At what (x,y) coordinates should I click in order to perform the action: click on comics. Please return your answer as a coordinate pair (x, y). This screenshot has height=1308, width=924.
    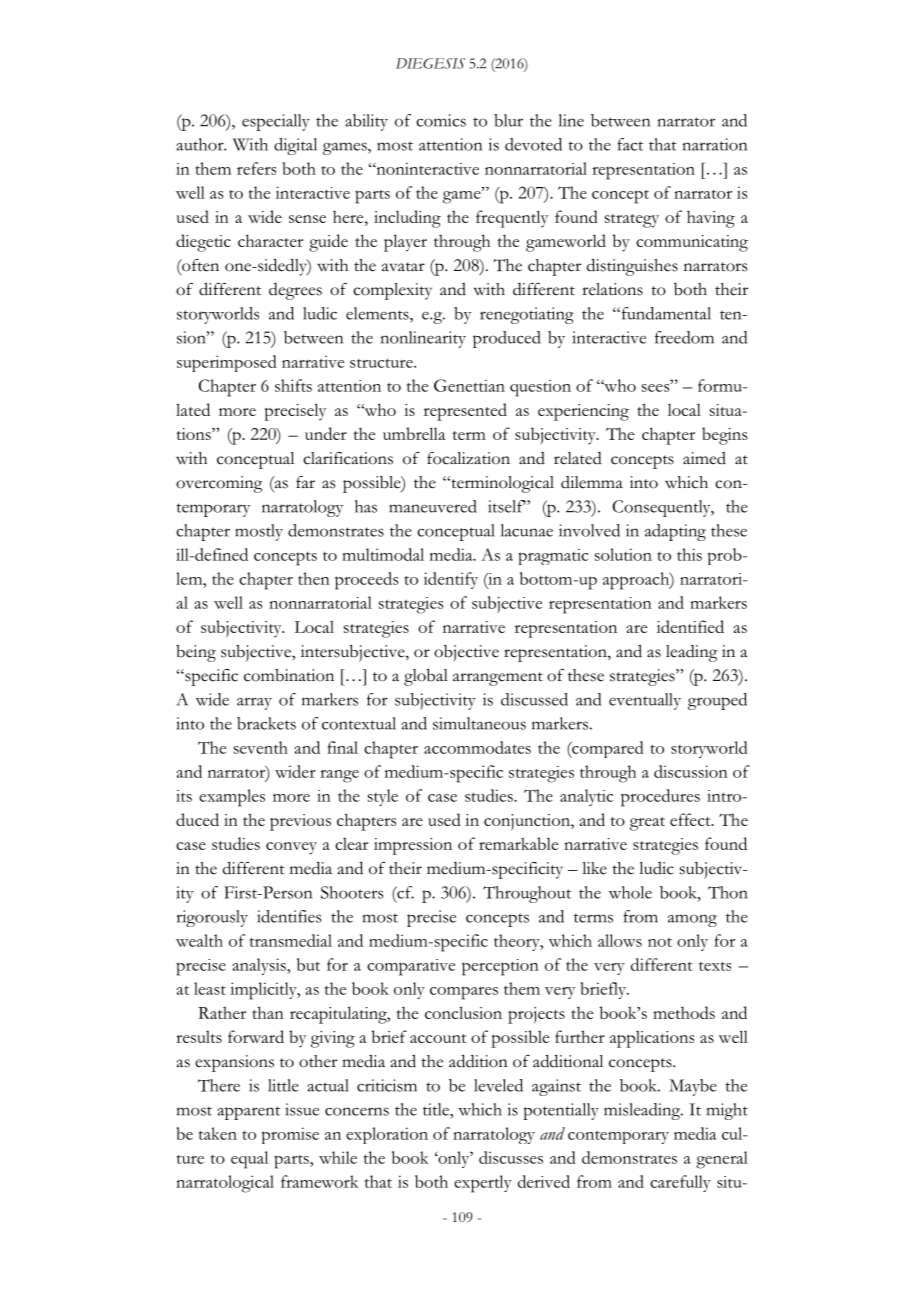
    Looking at the image, I should click on (441, 120).
